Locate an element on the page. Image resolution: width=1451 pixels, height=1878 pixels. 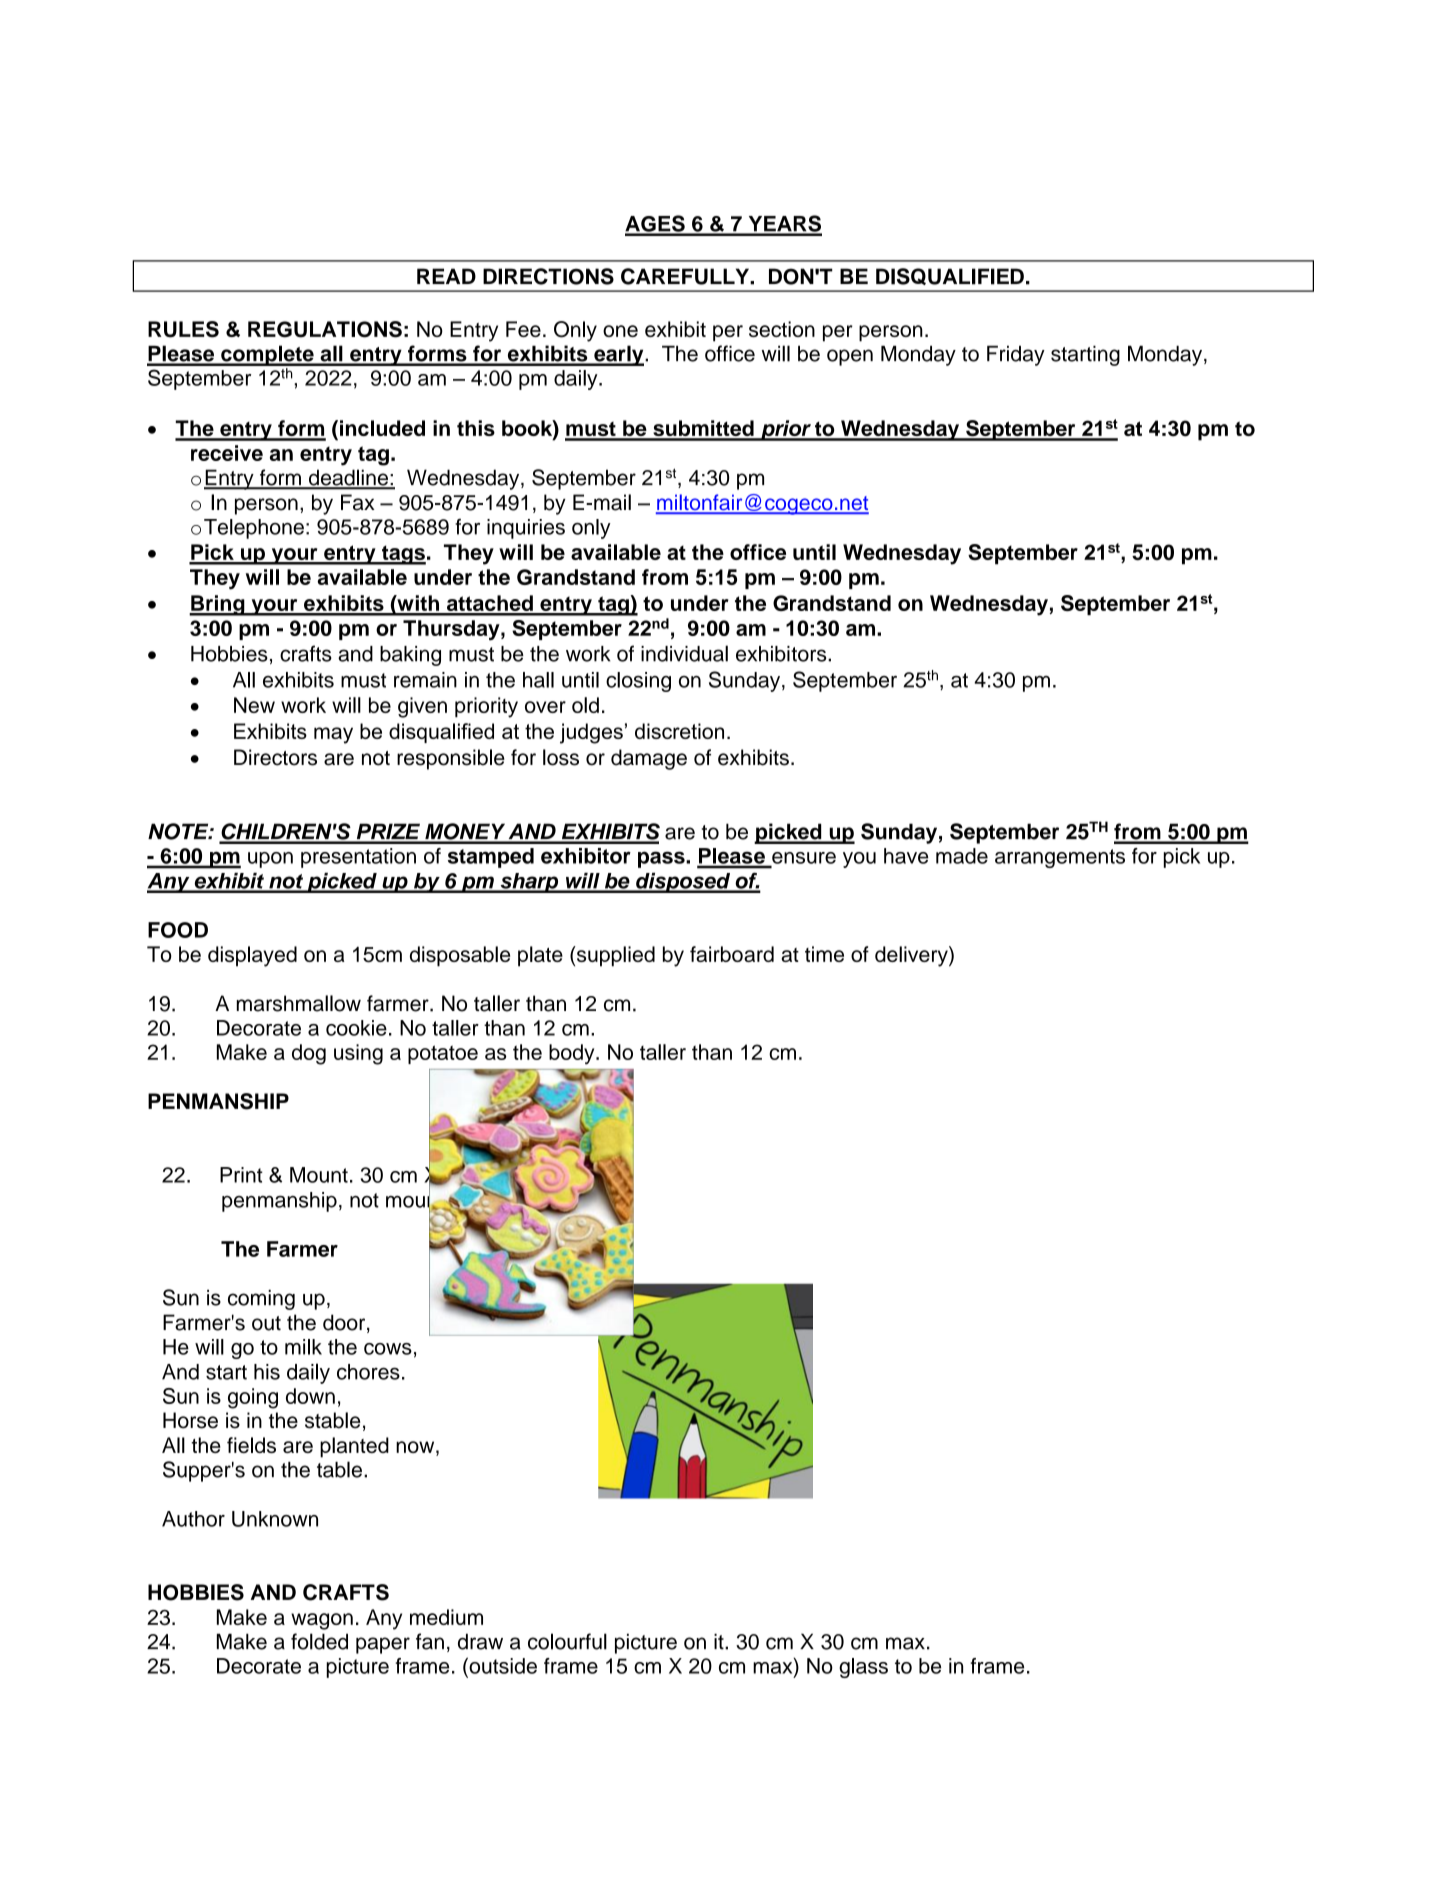
glass is located at coordinates (863, 1668).
